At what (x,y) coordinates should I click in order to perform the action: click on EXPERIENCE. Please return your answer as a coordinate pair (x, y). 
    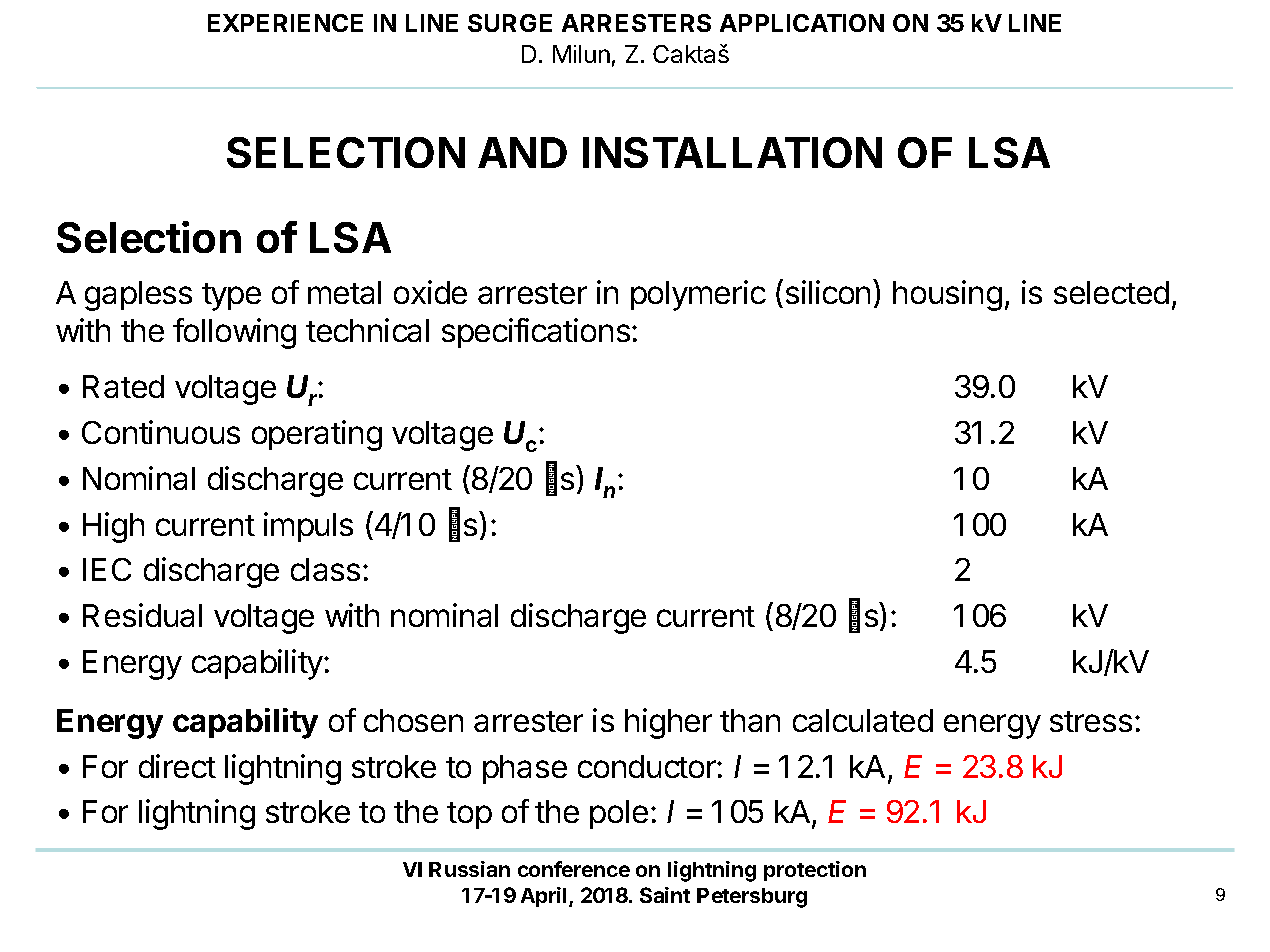
    Looking at the image, I should click on (285, 23).
